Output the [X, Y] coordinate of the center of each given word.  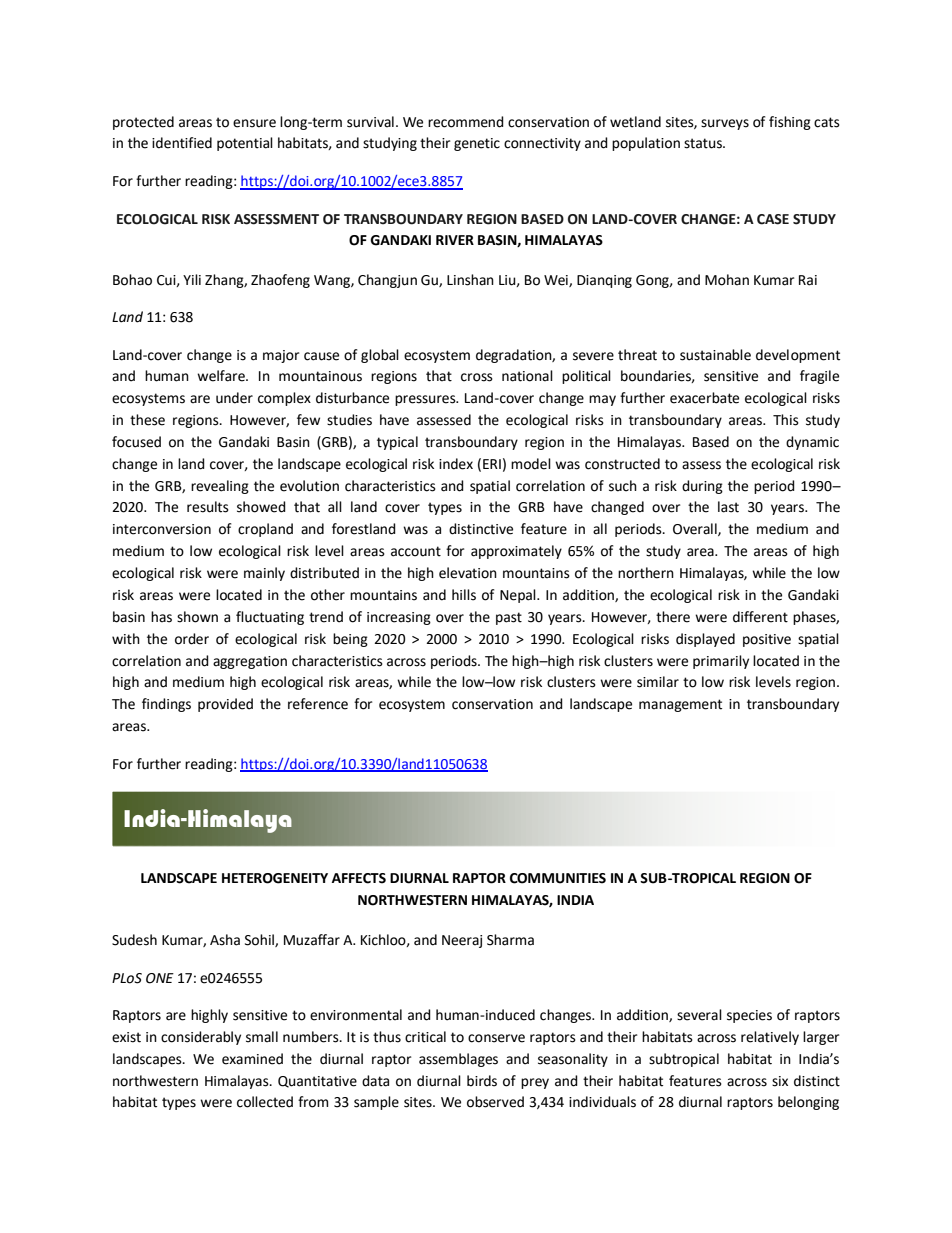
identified [182, 143]
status [704, 143]
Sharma [510, 940]
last [728, 507]
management [680, 705]
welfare [222, 376]
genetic [477, 144]
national [527, 376]
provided [225, 705]
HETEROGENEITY [275, 878]
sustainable [715, 355]
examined [252, 1059]
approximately [516, 552]
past [509, 618]
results [208, 507]
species [749, 1016]
